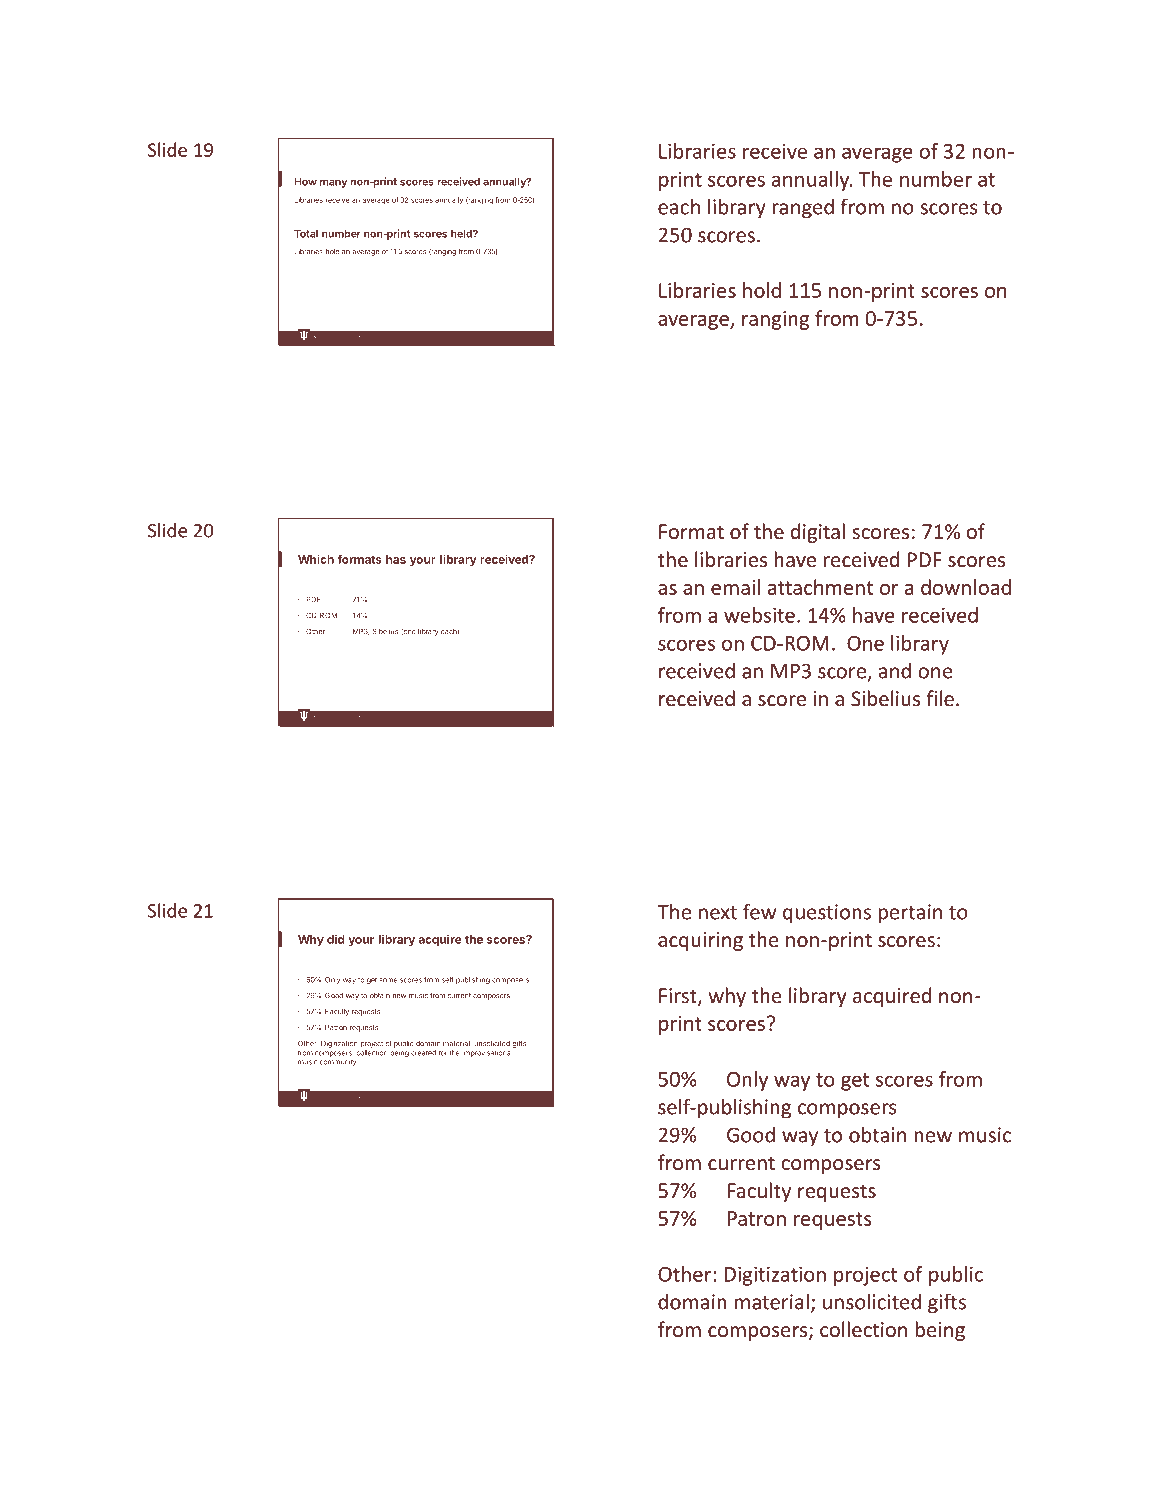 The height and width of the image is (1506, 1164). I want to click on website, so click(759, 615).
